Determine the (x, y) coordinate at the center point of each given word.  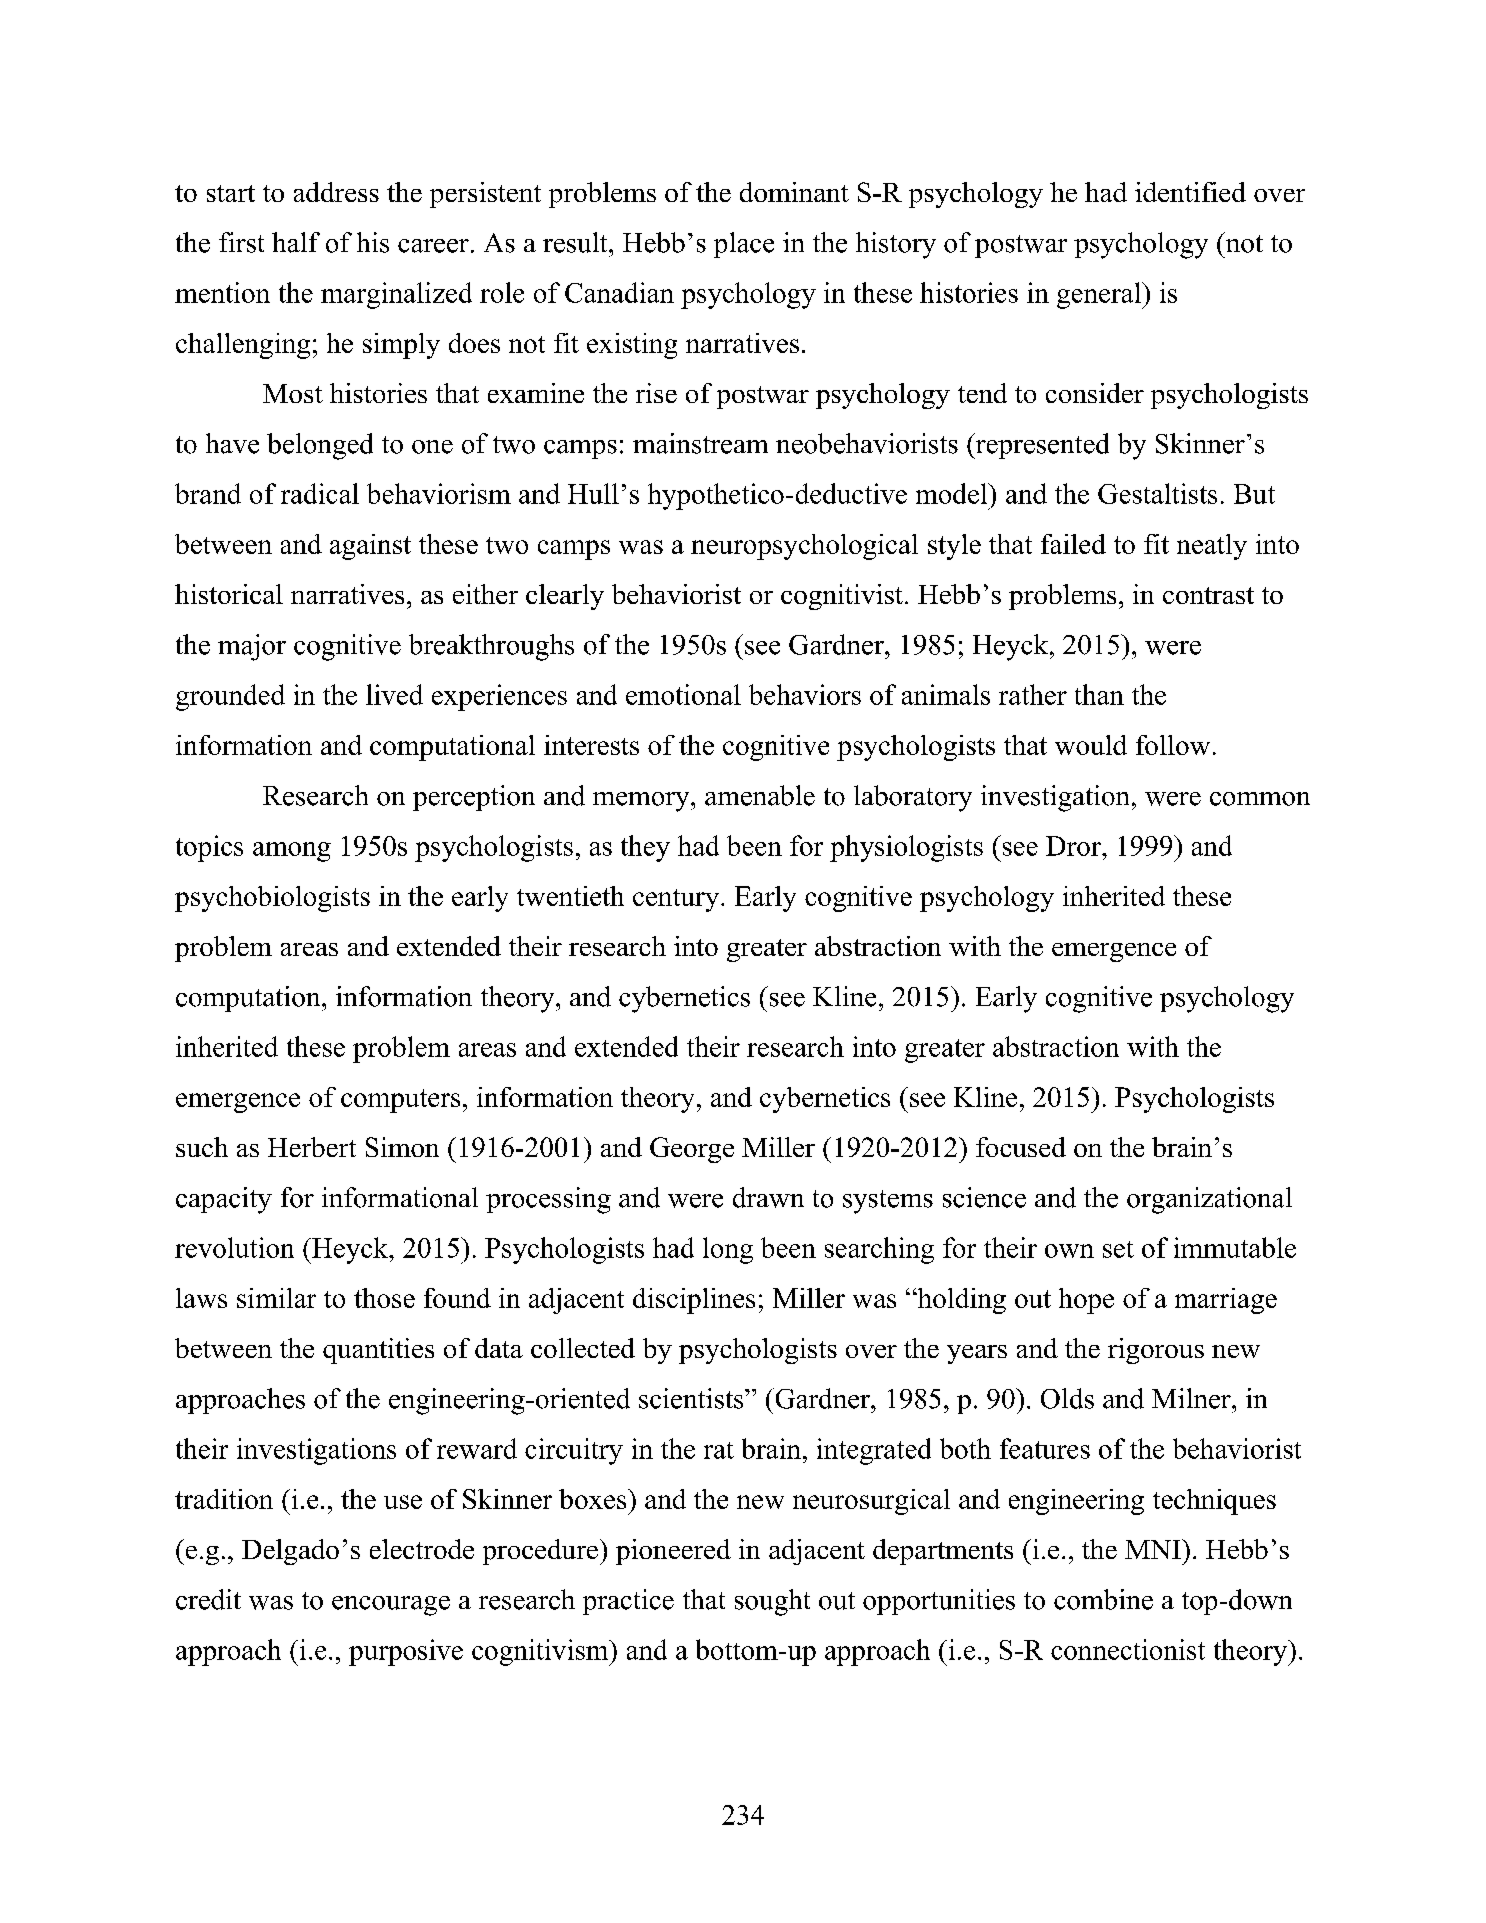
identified (1190, 192)
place (744, 245)
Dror (1074, 846)
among (292, 852)
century (677, 900)
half (296, 242)
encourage (391, 1606)
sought (772, 1602)
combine (1103, 1599)
